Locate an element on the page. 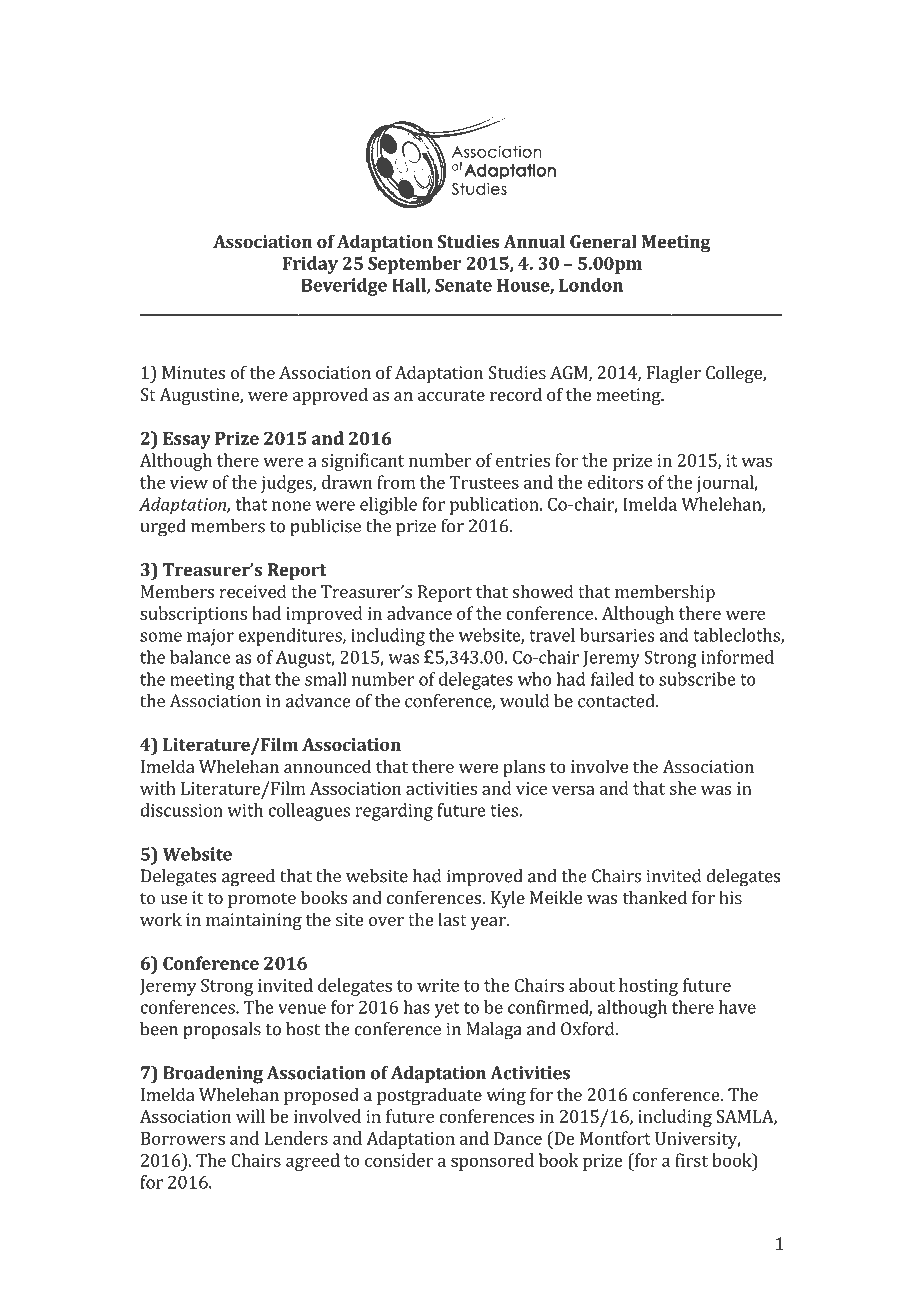 Image resolution: width=924 pixels, height=1309 pixels. thanked is located at coordinates (654, 897).
